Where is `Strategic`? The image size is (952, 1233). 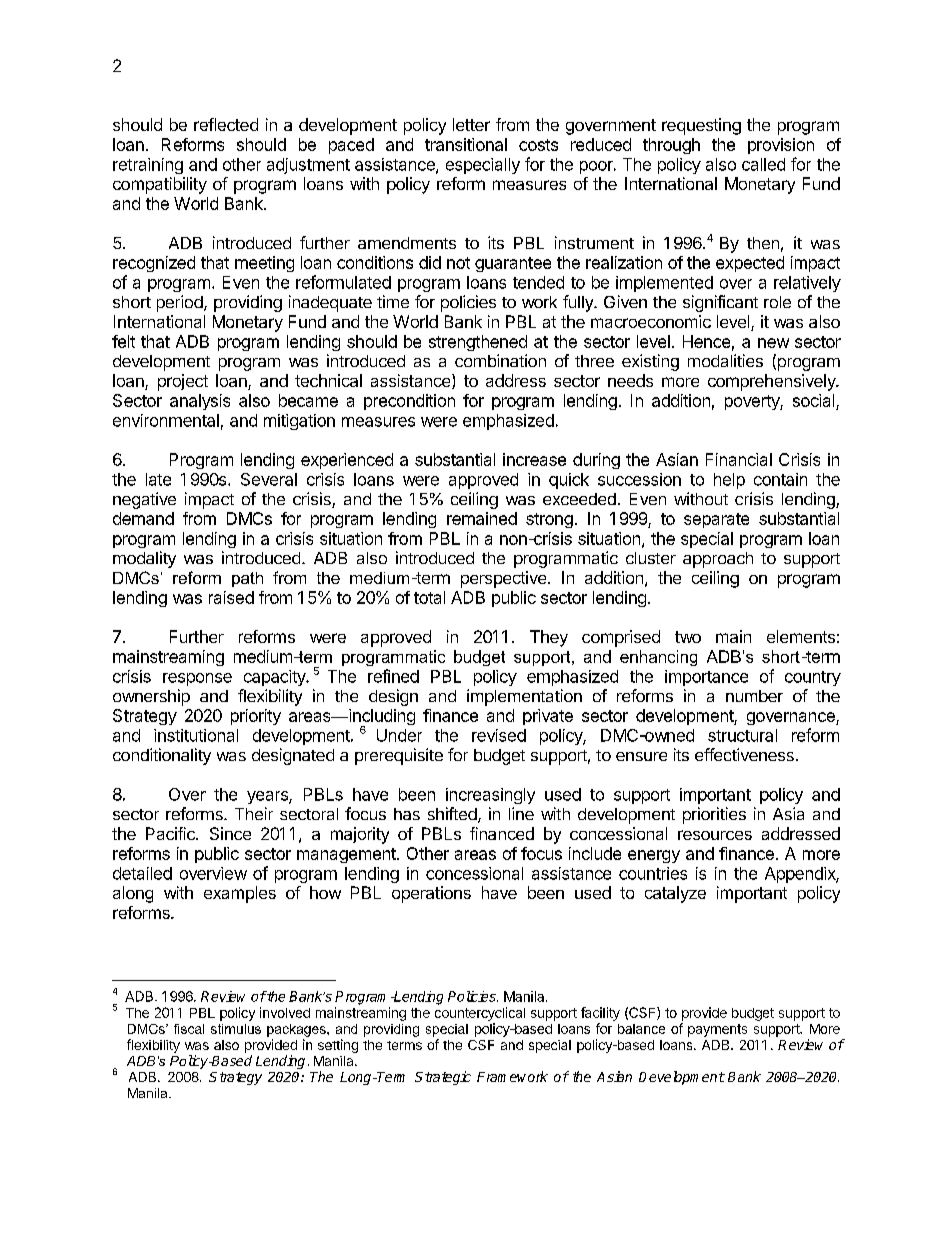
Strategic is located at coordinates (443, 1078).
